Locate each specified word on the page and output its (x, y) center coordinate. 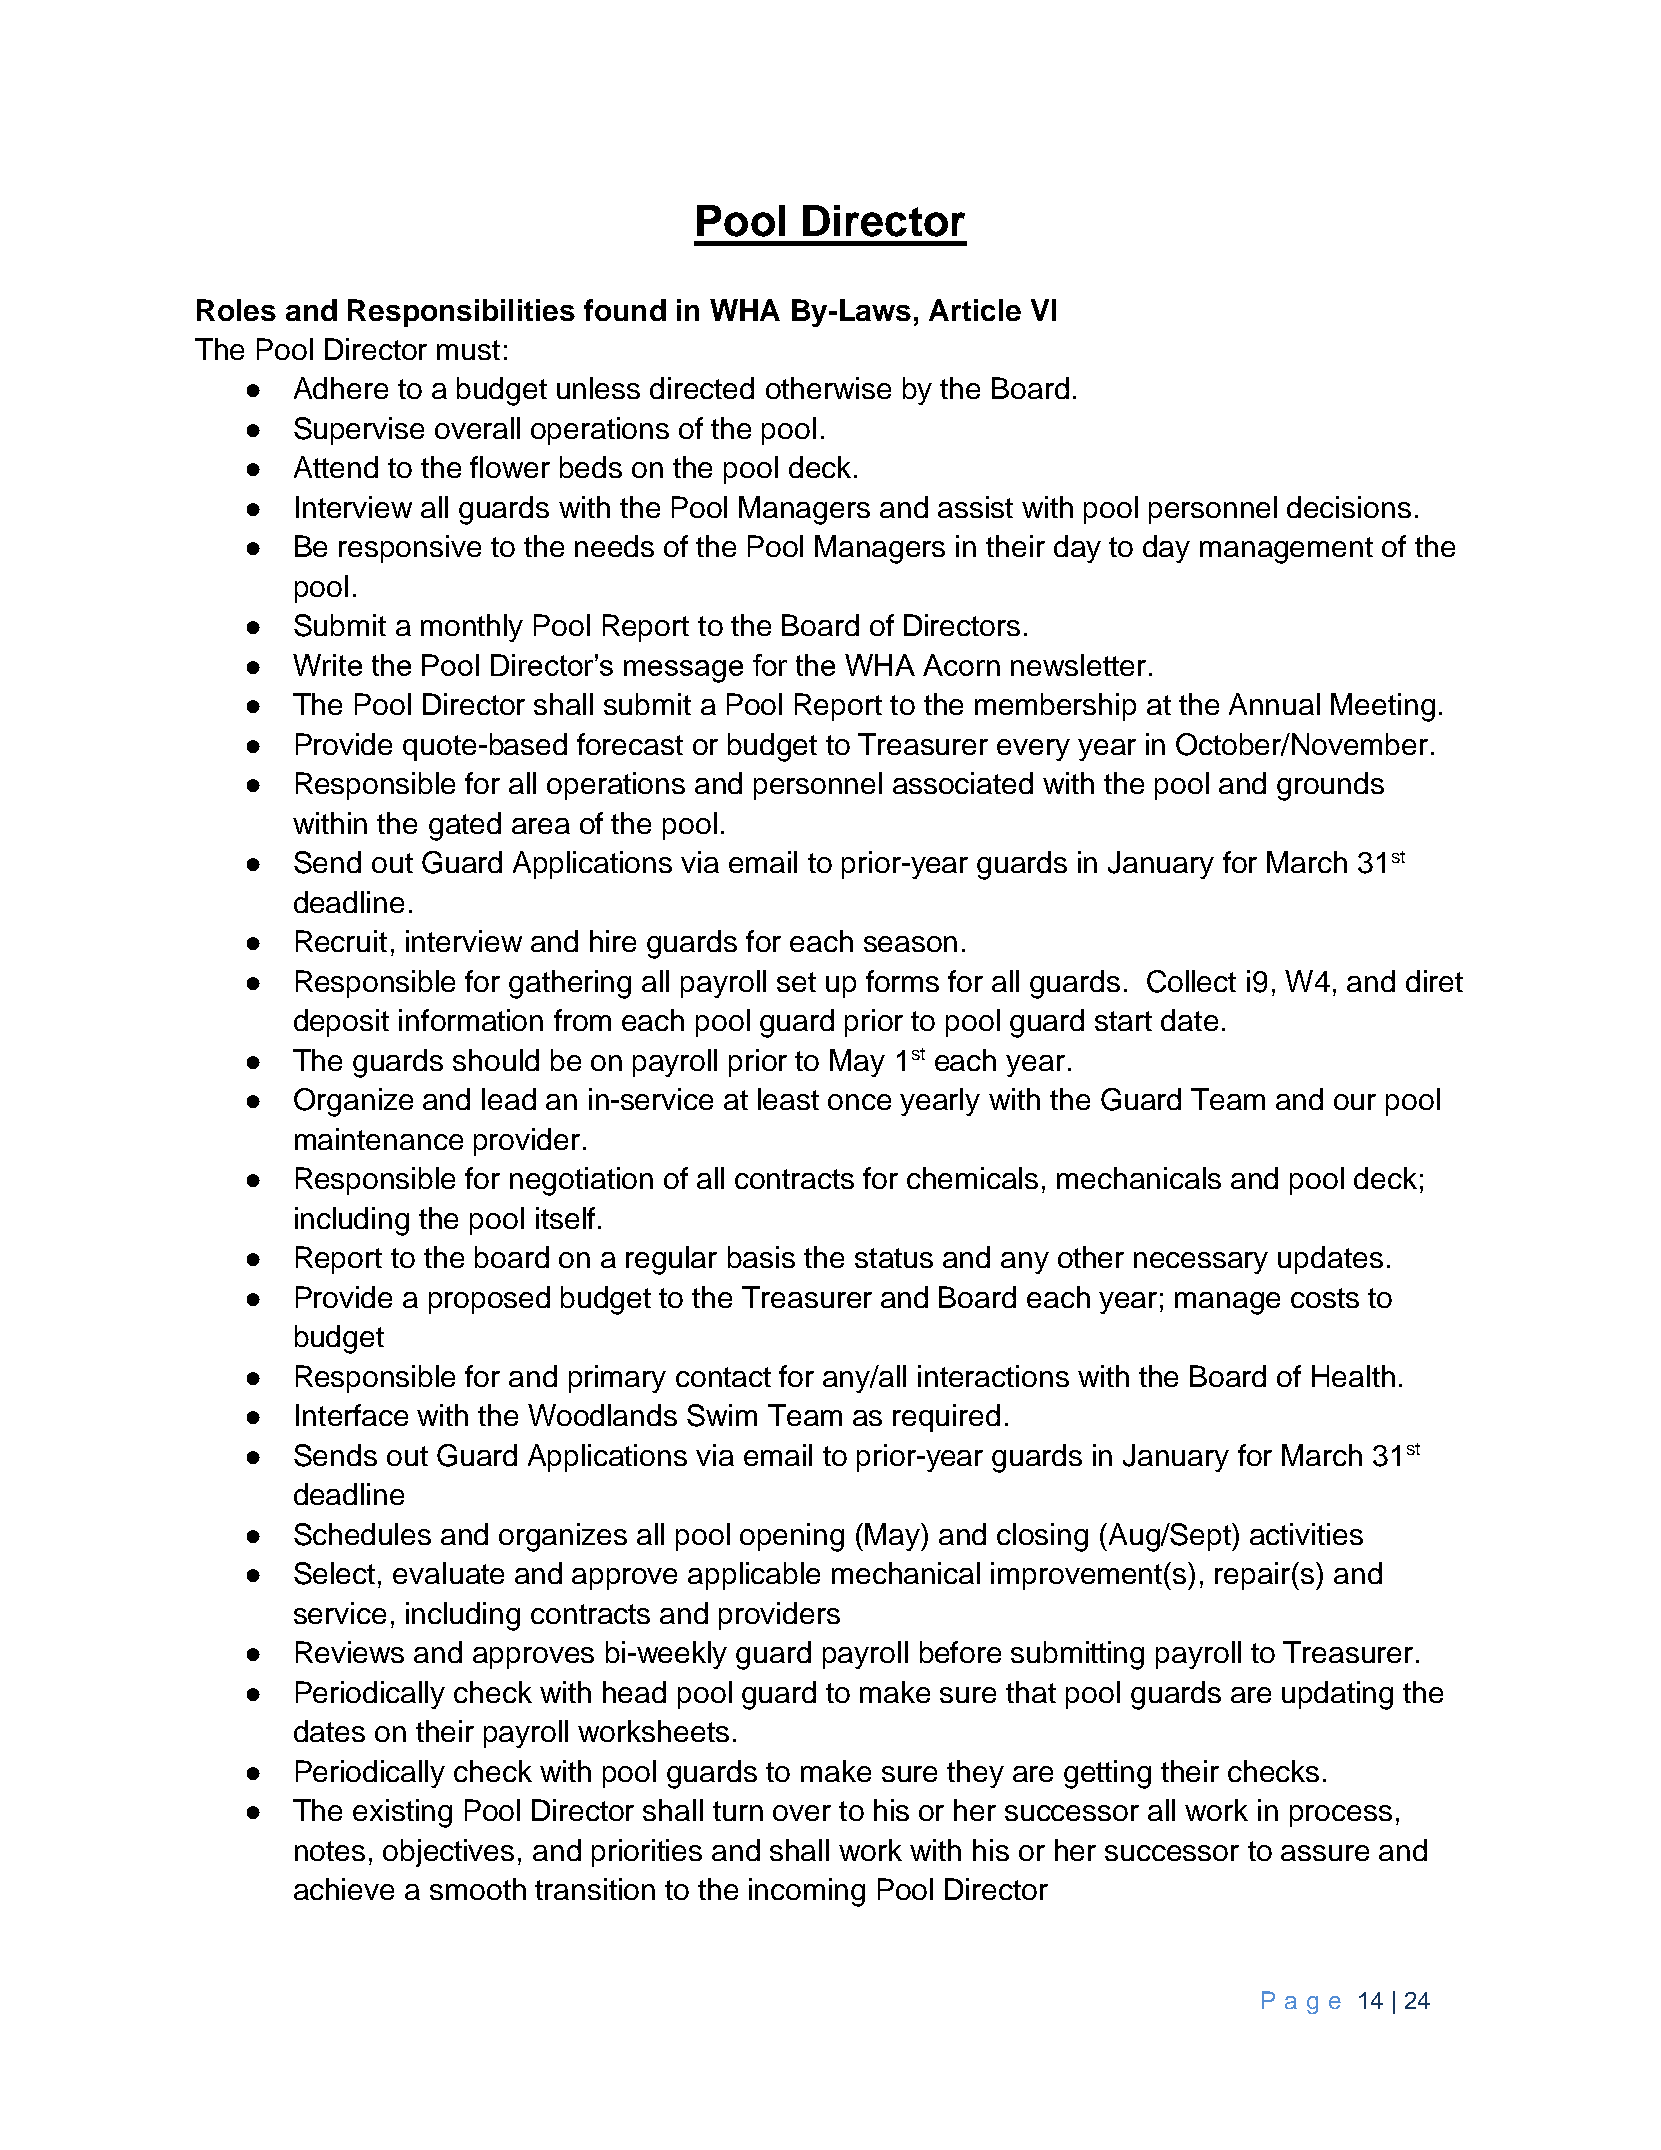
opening (792, 1537)
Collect (1191, 981)
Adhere (341, 388)
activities (1306, 1534)
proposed (489, 1300)
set (796, 982)
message (683, 671)
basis (761, 1257)
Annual (1274, 704)
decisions (1349, 507)
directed (702, 388)
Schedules (362, 1534)
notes (330, 1851)
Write (327, 665)
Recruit (341, 941)
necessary (1201, 1263)
